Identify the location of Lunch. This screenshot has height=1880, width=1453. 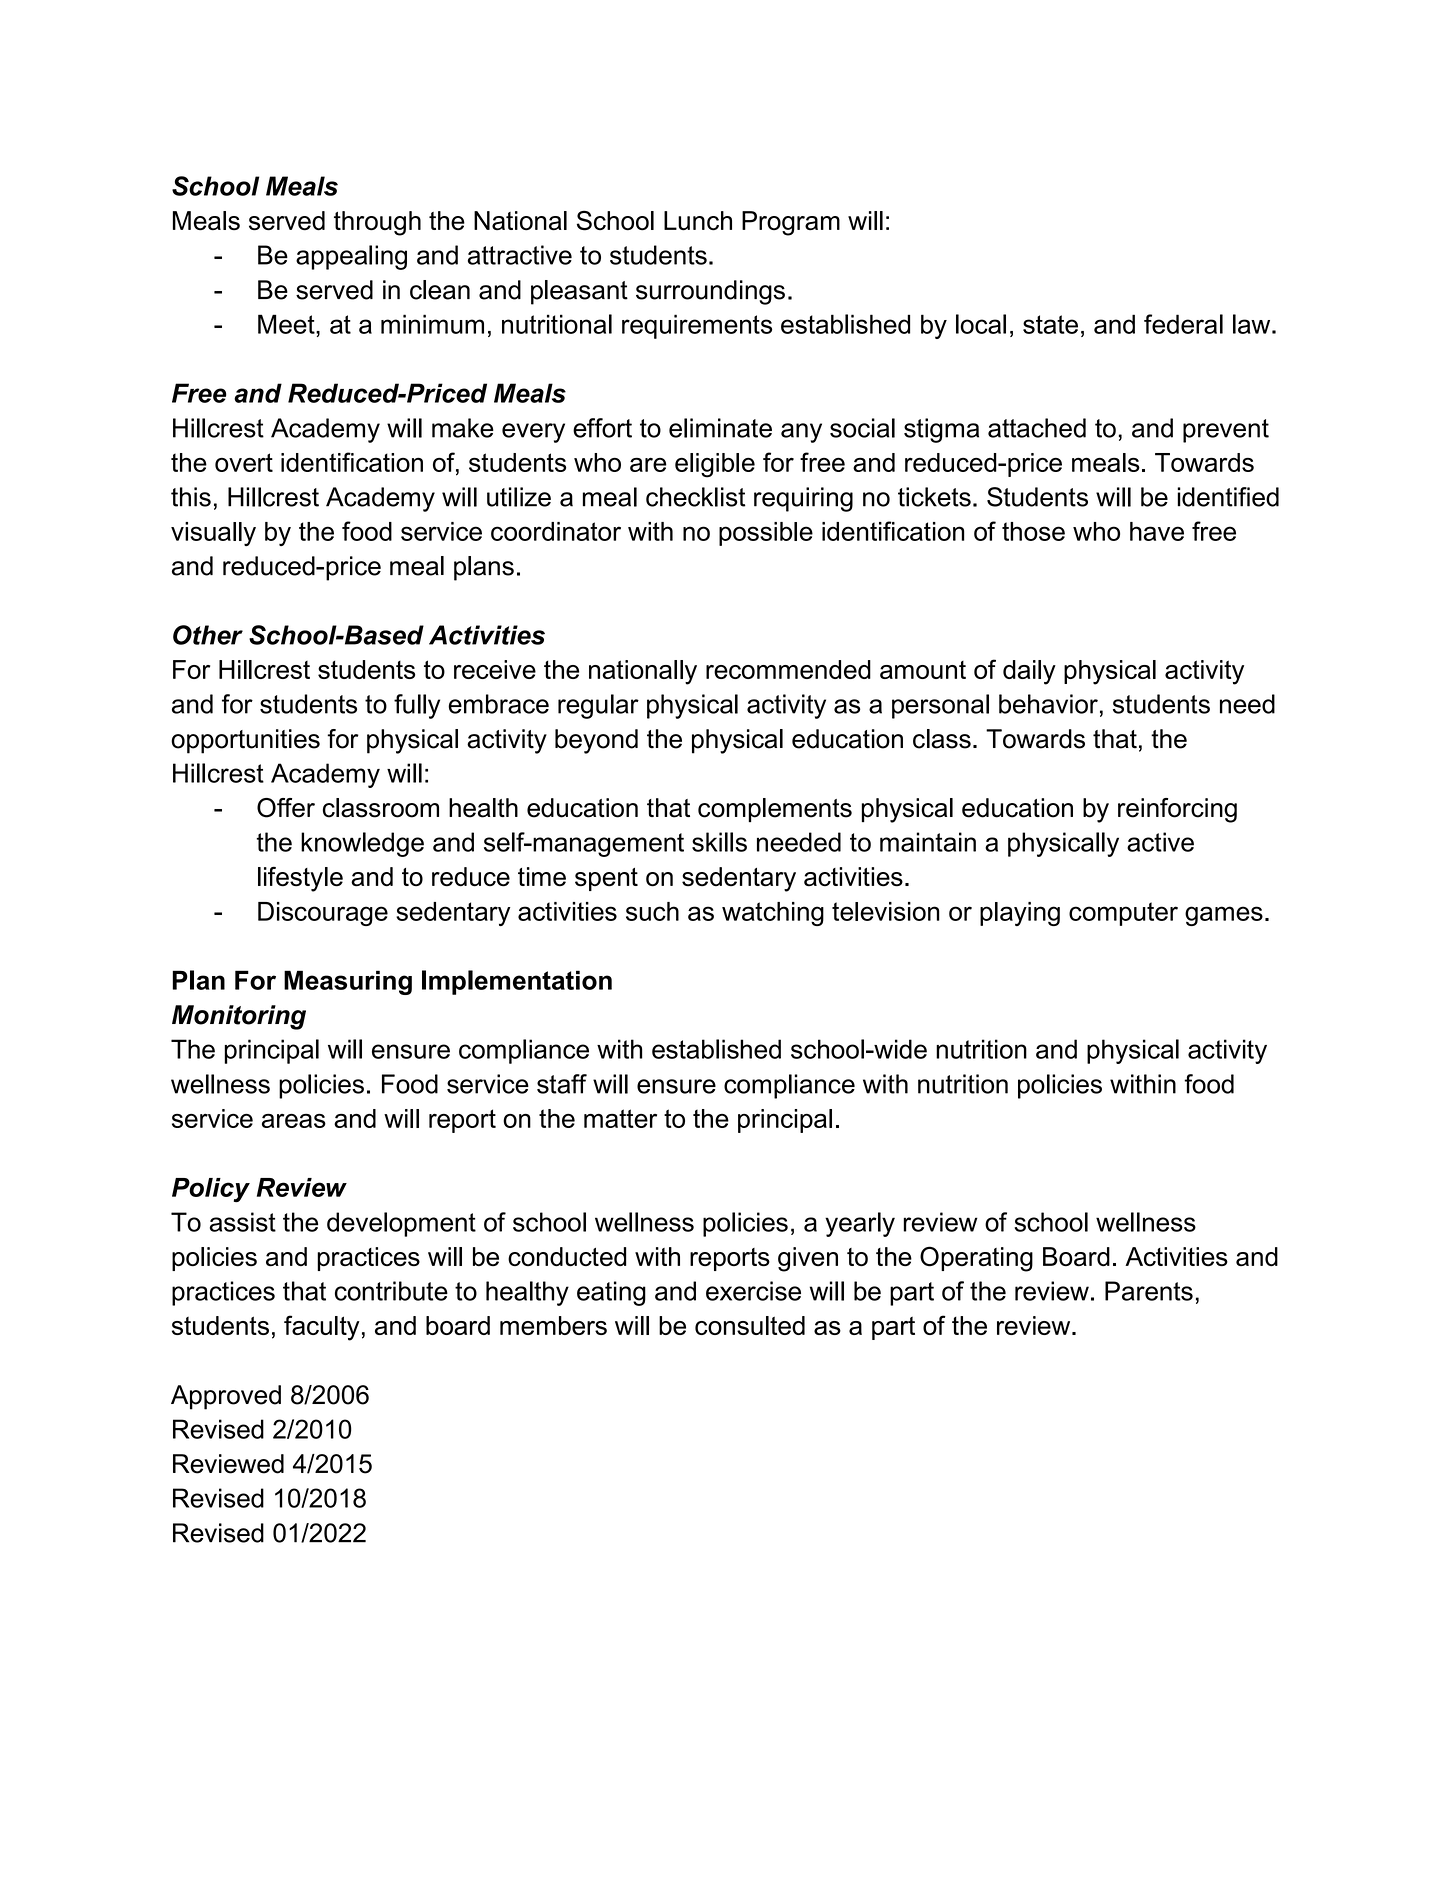
(698, 221).
